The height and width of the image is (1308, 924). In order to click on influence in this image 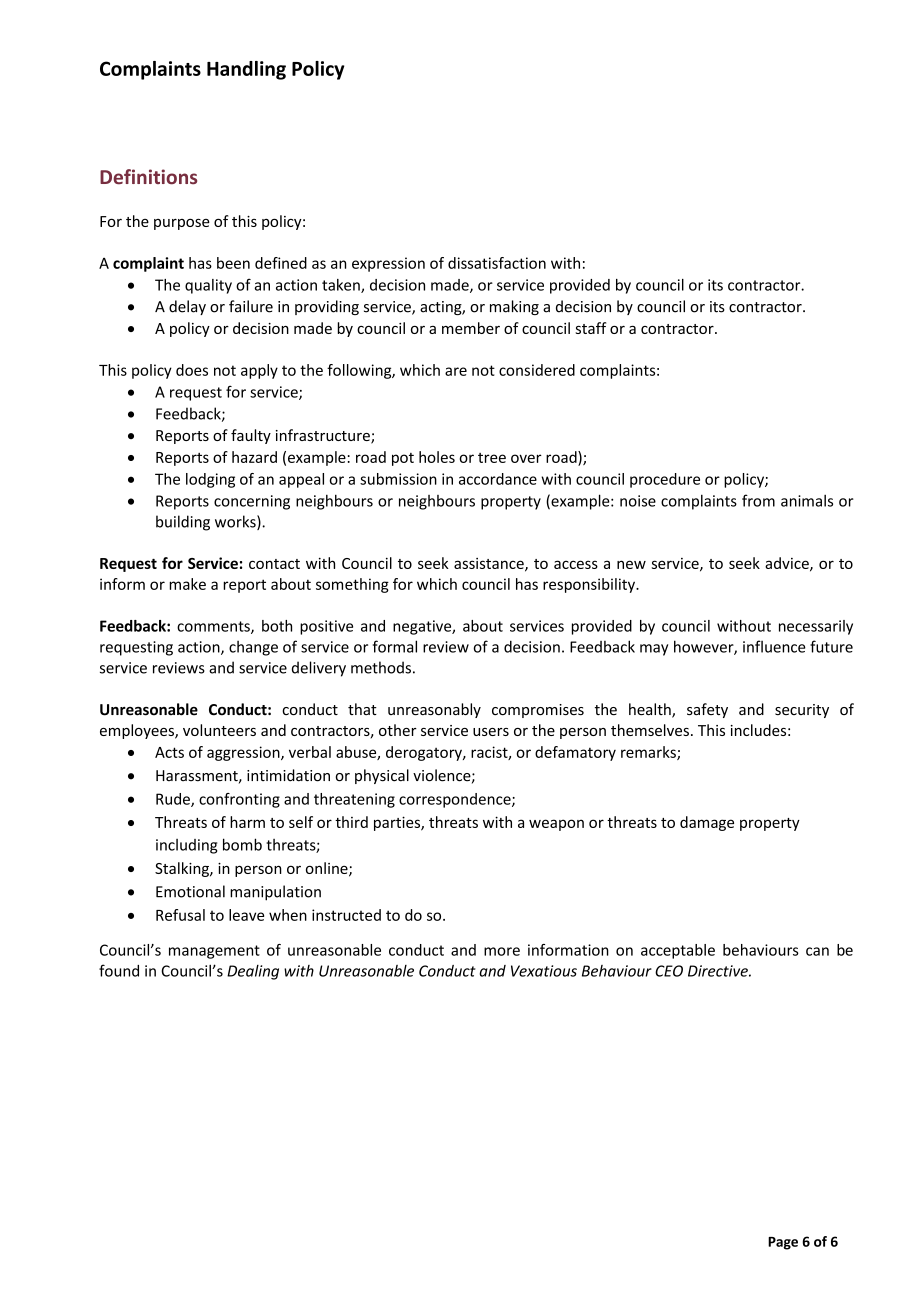, I will do `click(774, 646)`.
